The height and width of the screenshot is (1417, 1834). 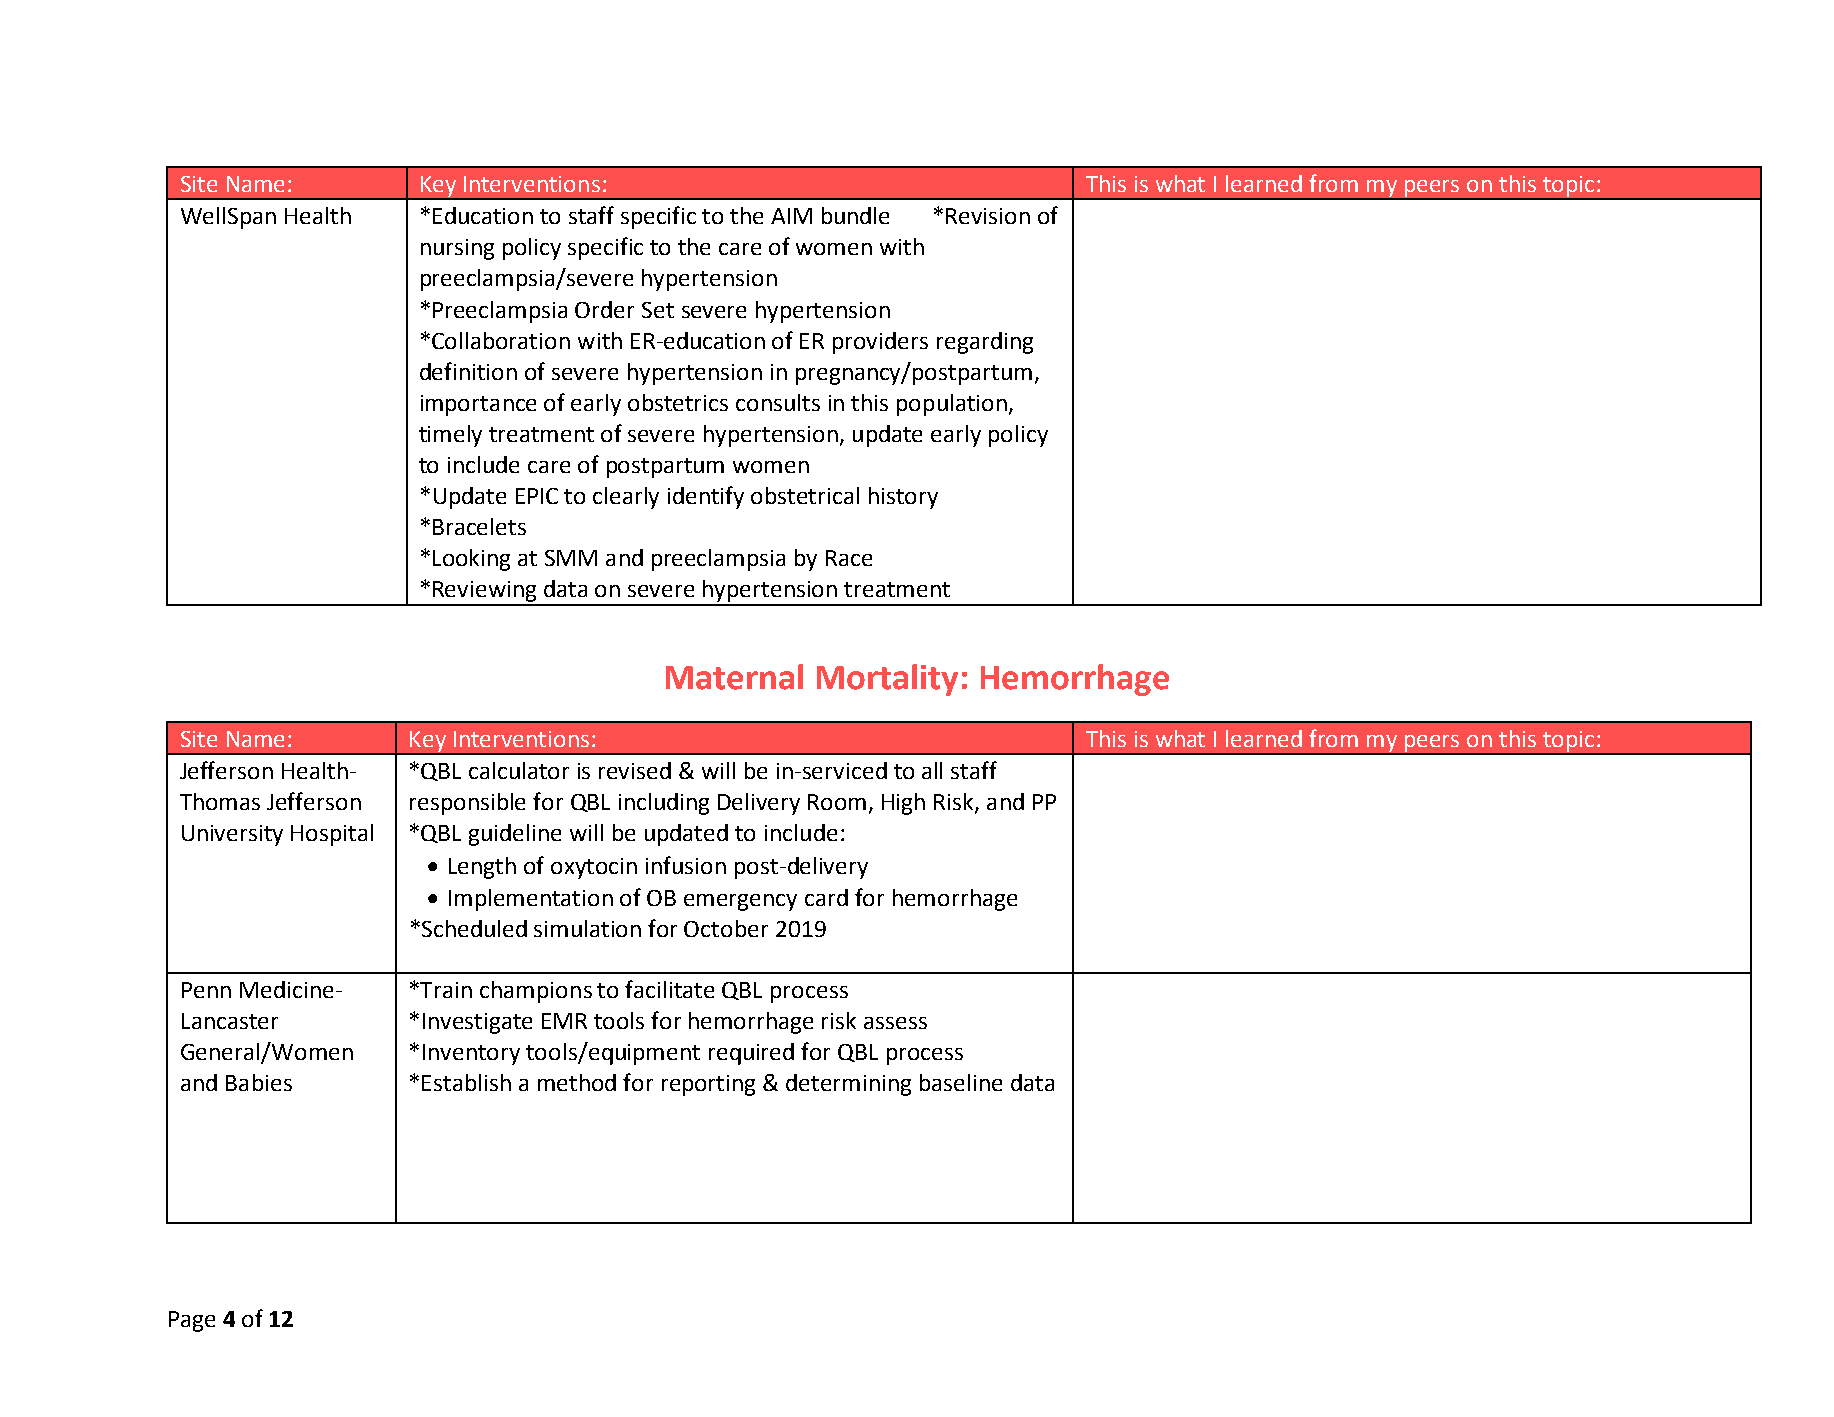 I want to click on Penn, so click(x=206, y=990).
